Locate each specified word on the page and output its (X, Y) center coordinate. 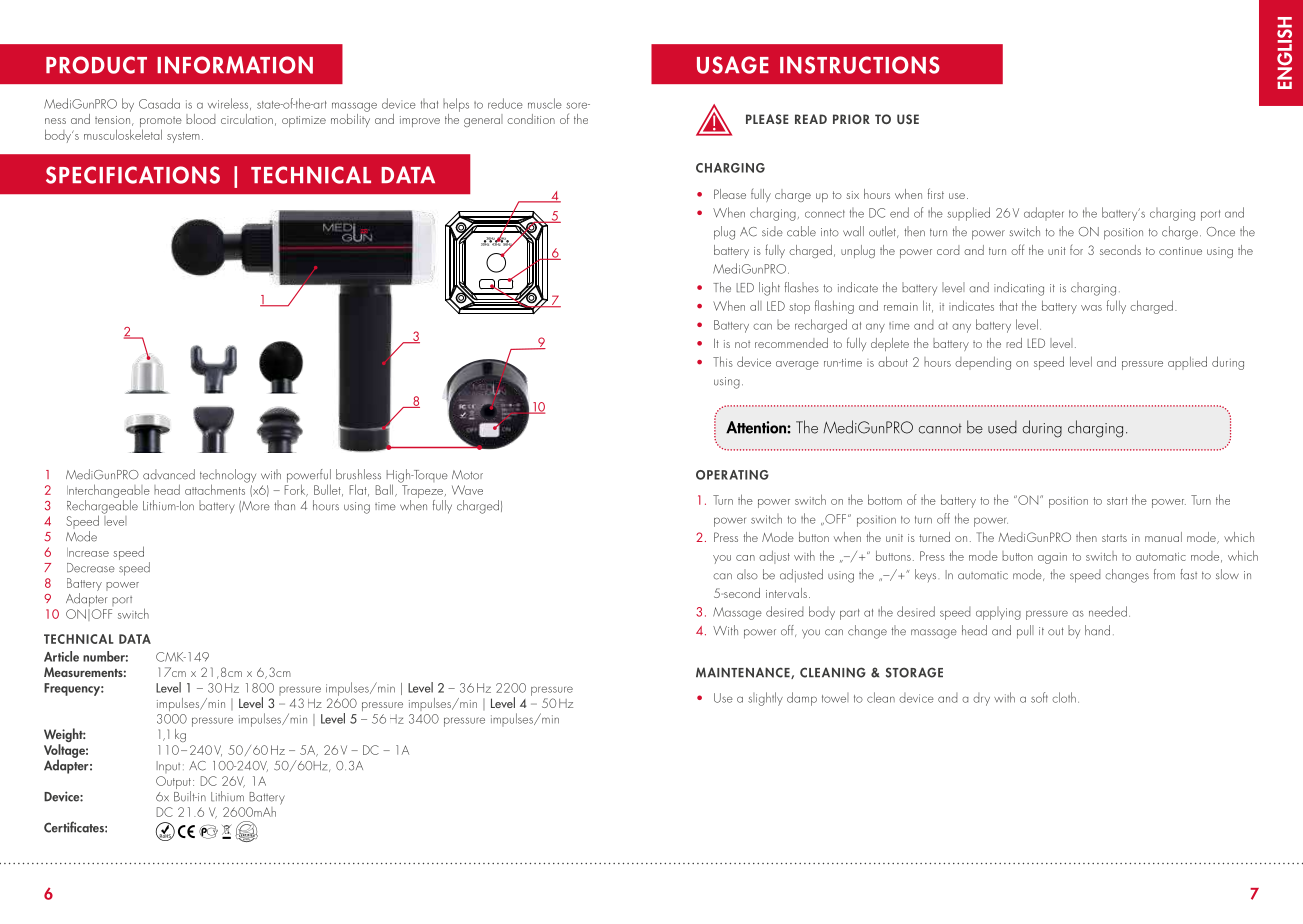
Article (61, 656)
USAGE (733, 65)
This (723, 361)
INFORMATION (235, 65)
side (772, 231)
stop (799, 308)
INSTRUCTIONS (860, 65)
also (747, 574)
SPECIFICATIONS (133, 175)
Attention (757, 427)
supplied (968, 214)
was (1091, 308)
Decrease (91, 568)
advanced (169, 474)
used (1002, 427)
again (1052, 558)
